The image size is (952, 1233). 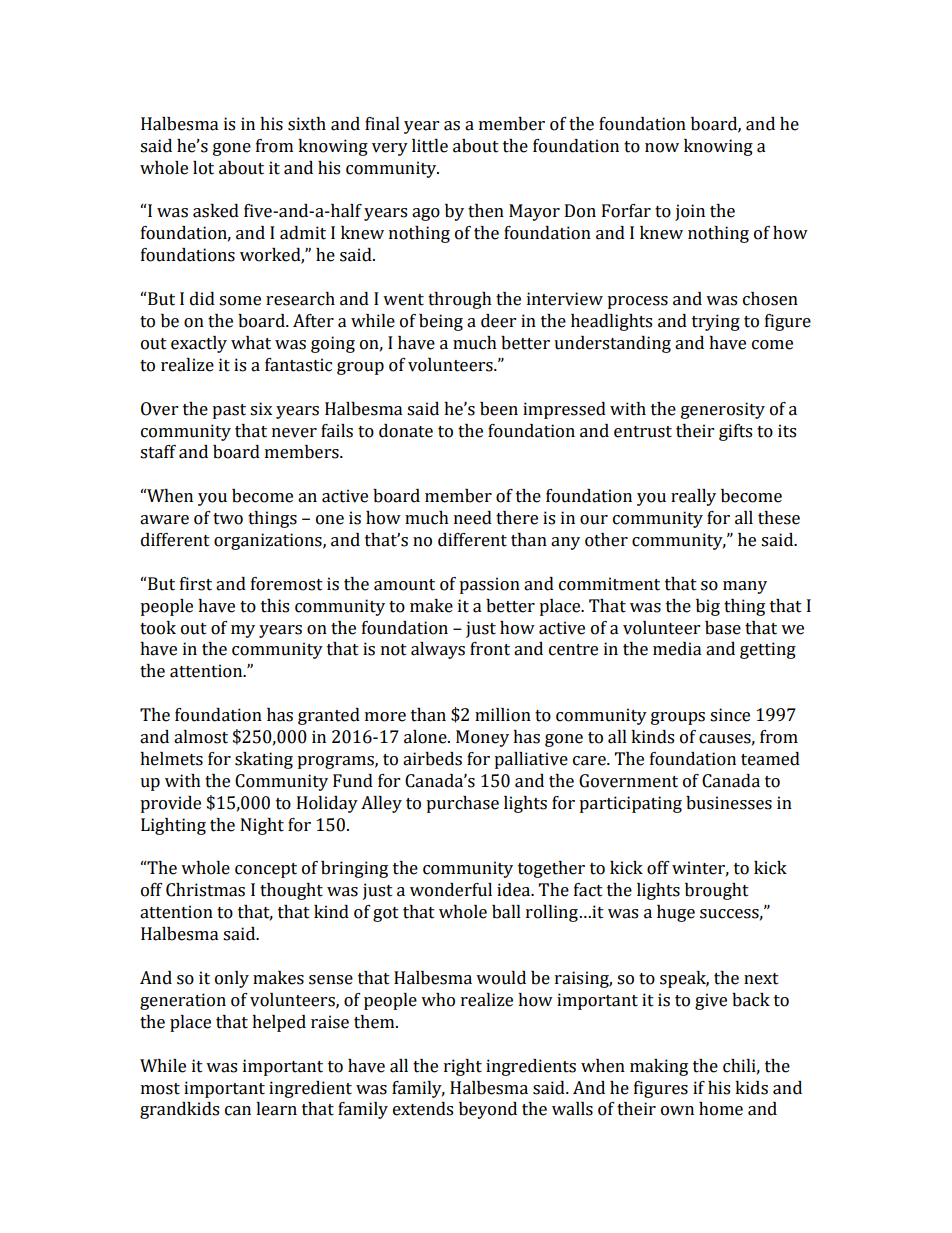 What do you see at coordinates (721, 1109) in the screenshot?
I see `home` at bounding box center [721, 1109].
